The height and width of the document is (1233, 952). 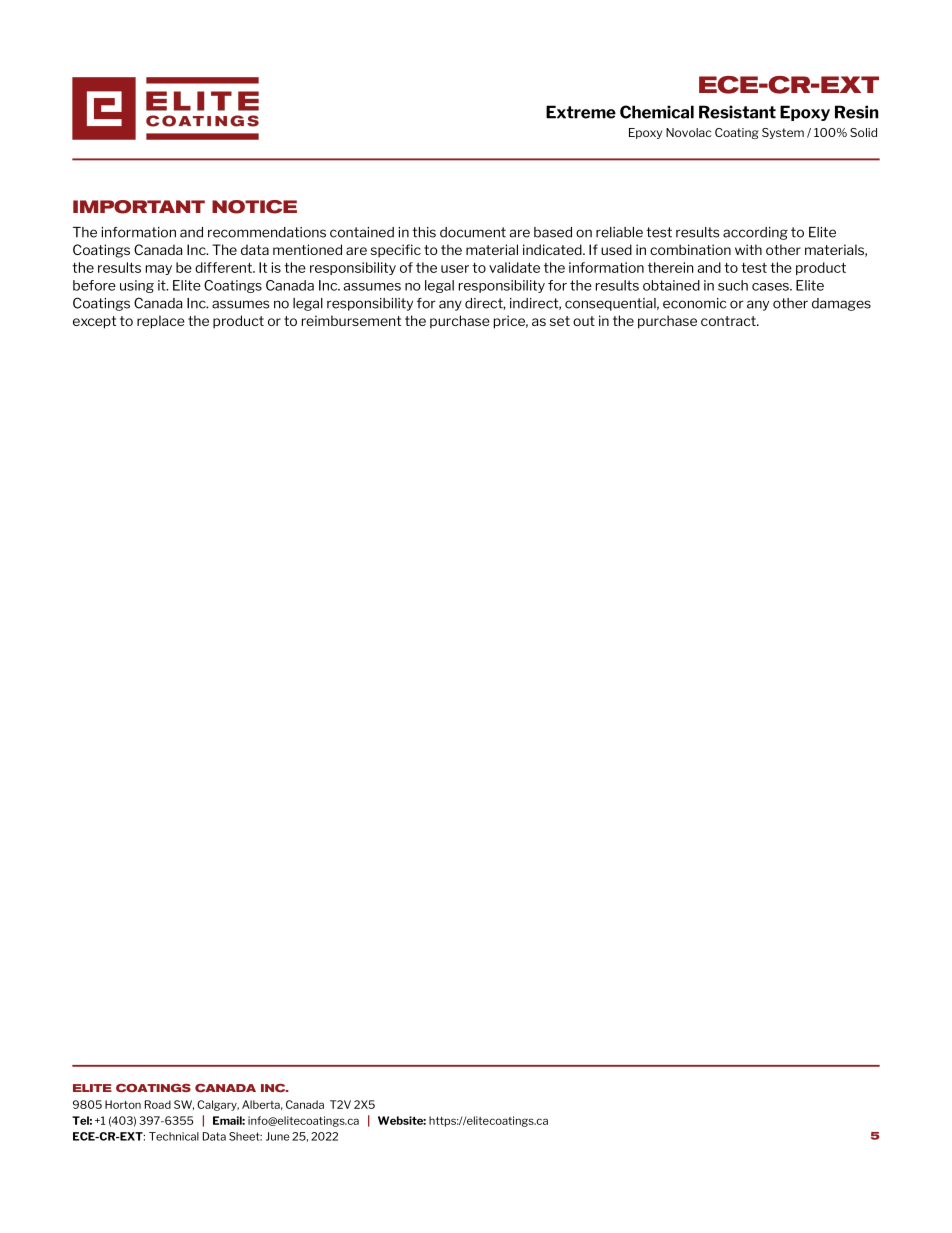 I want to click on Extreme, so click(x=581, y=112).
